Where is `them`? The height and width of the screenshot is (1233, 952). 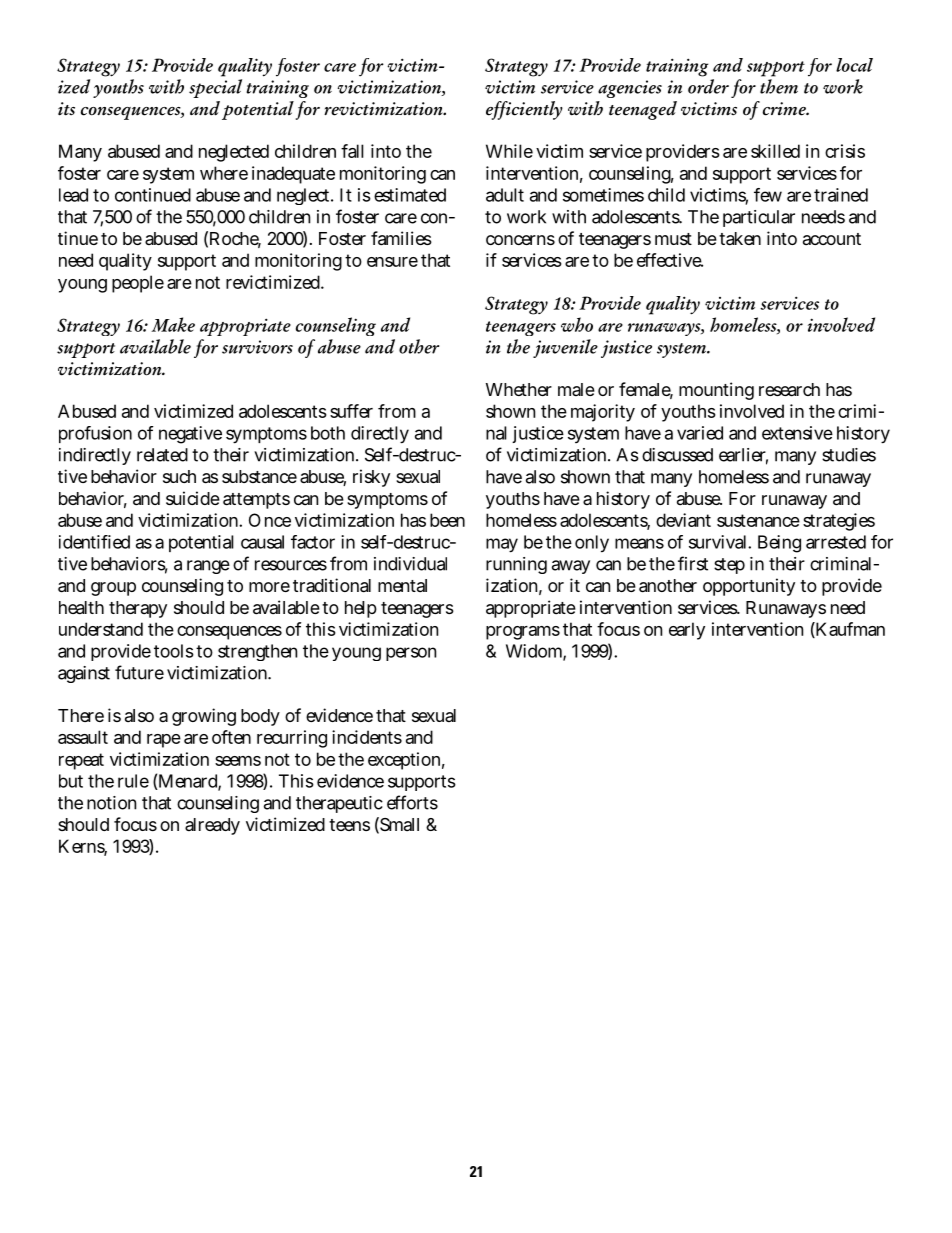
them is located at coordinates (779, 86).
